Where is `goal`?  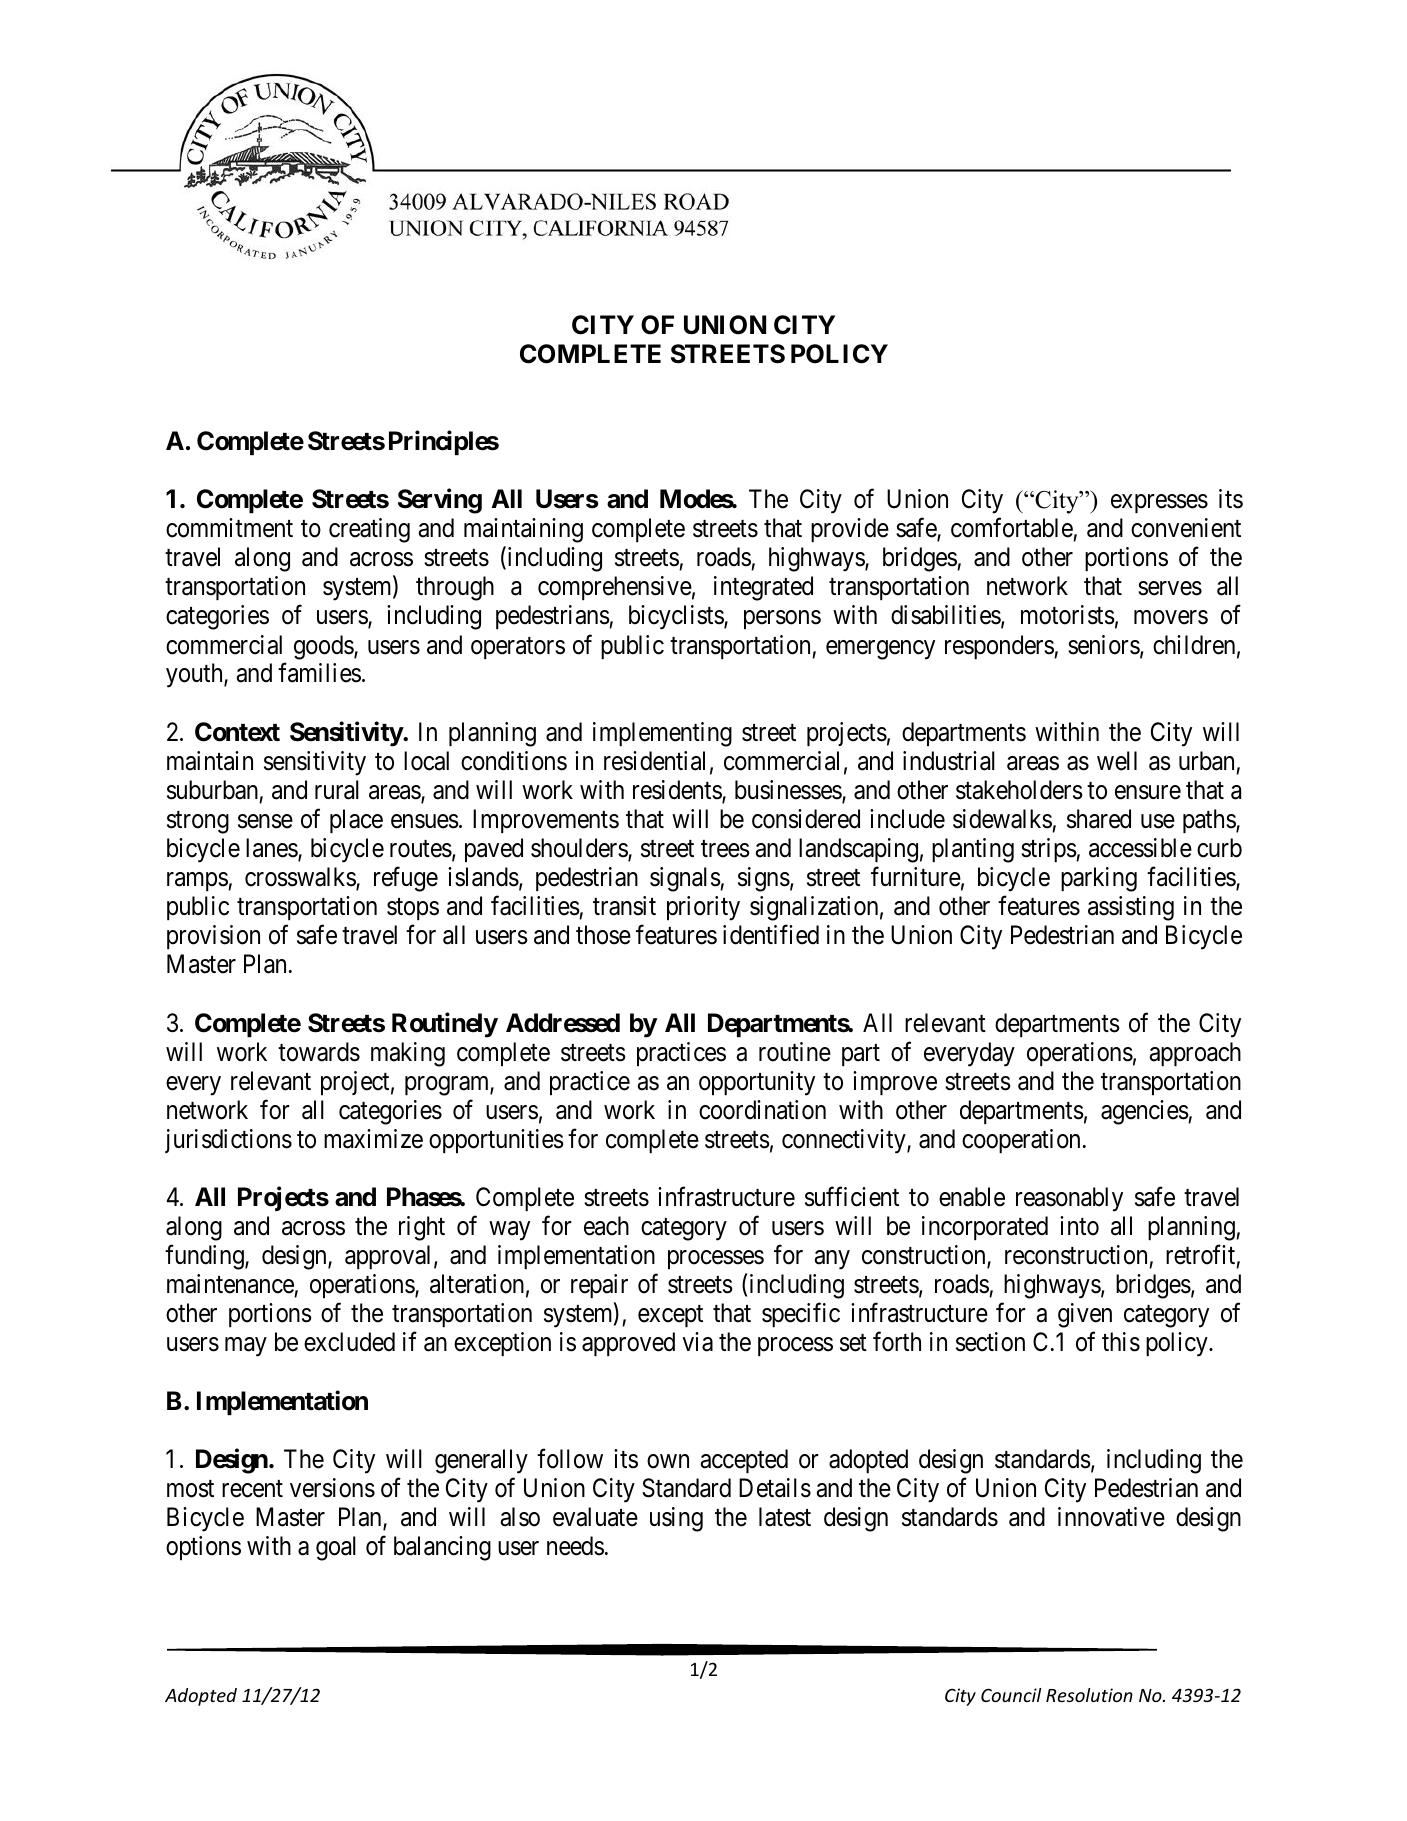 goal is located at coordinates (336, 1548).
